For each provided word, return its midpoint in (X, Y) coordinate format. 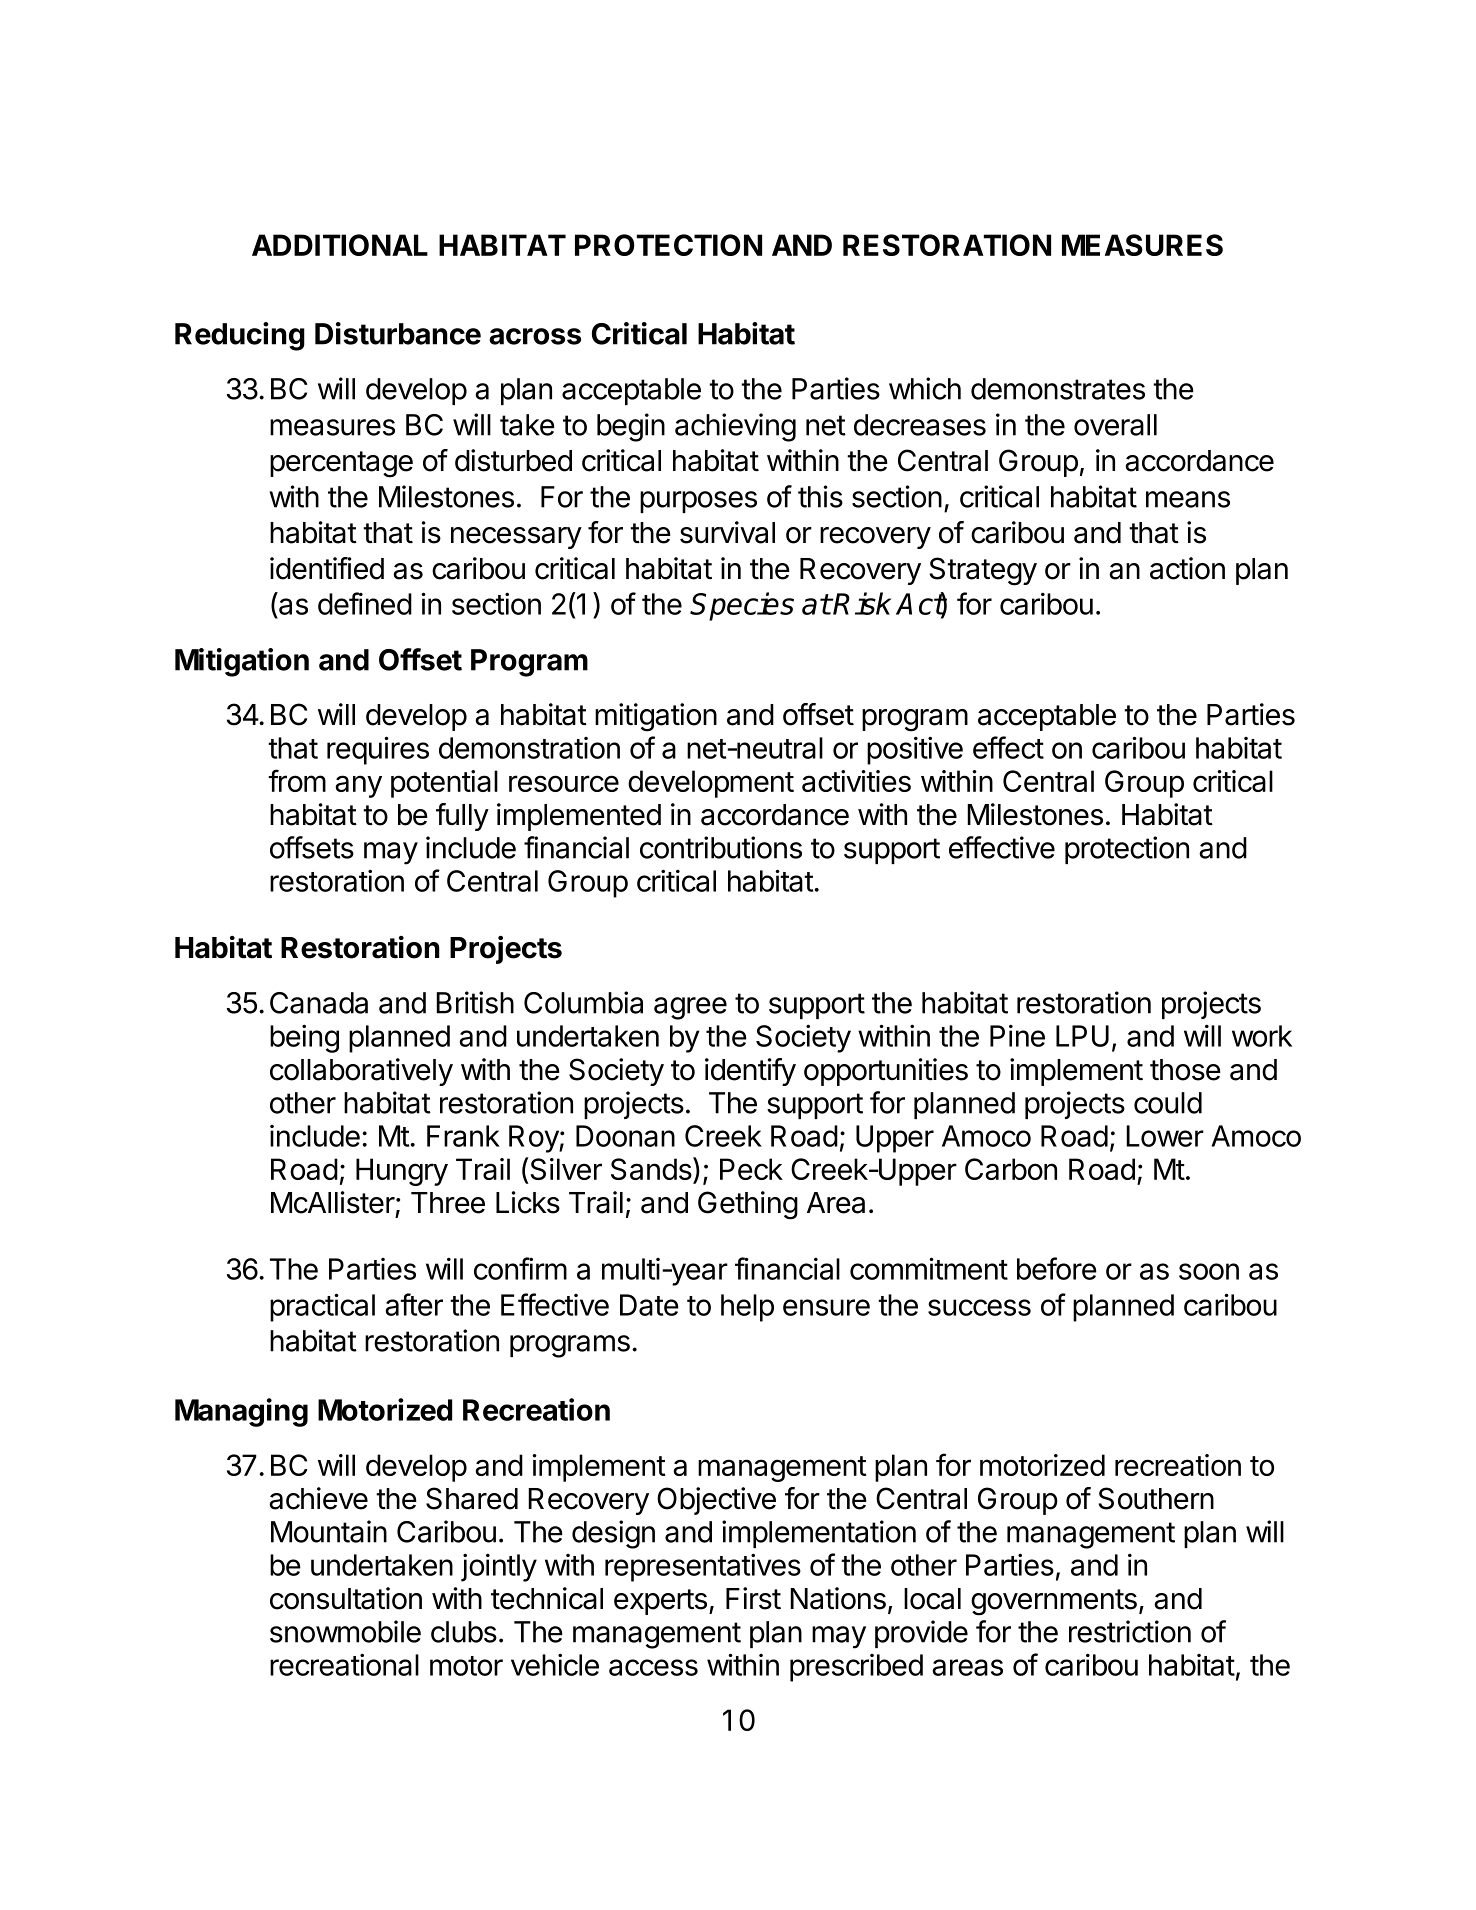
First (753, 1598)
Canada (319, 1003)
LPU (1082, 1036)
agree (690, 1008)
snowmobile (345, 1631)
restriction (1130, 1631)
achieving (735, 427)
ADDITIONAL (340, 245)
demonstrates (1058, 389)
